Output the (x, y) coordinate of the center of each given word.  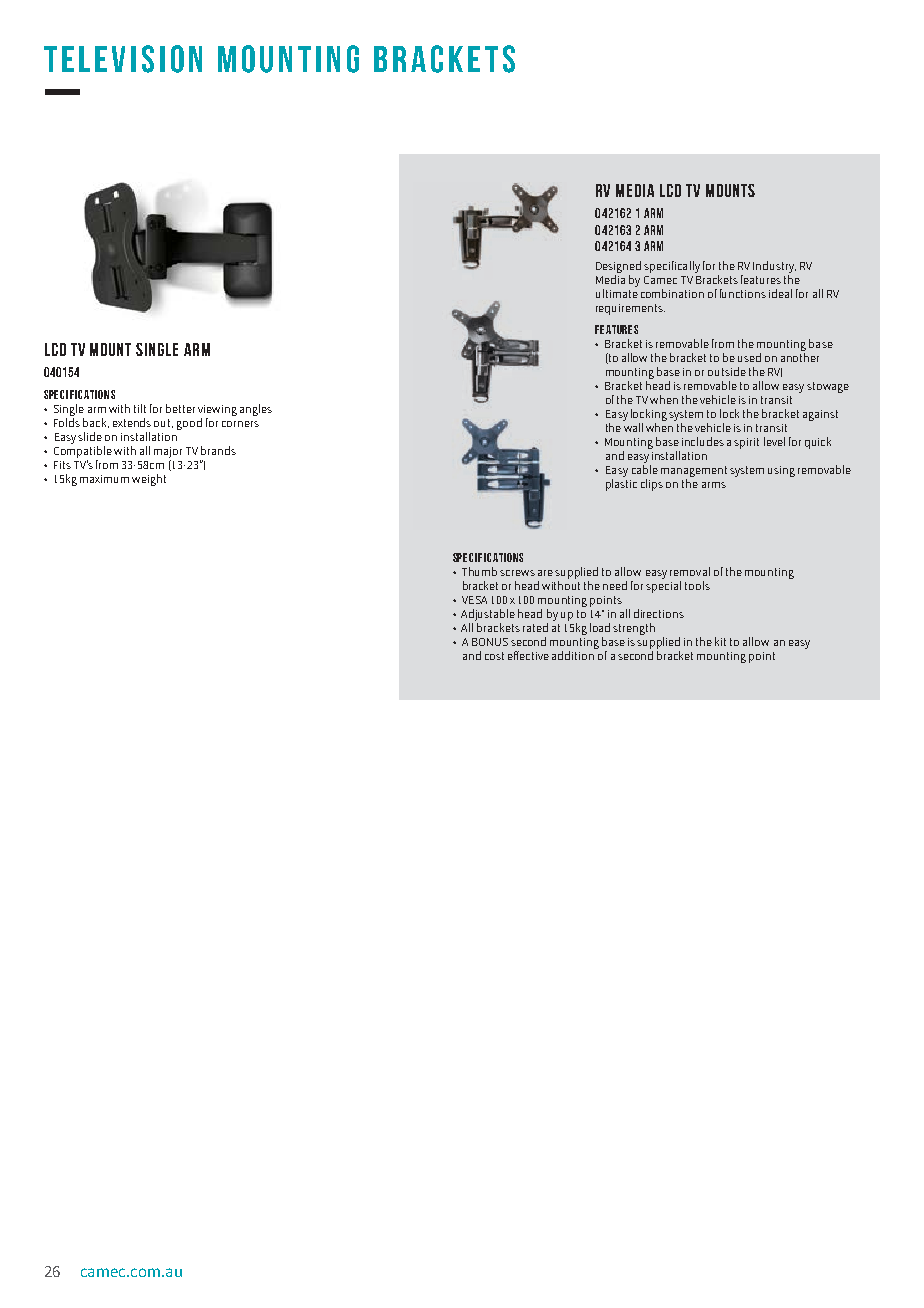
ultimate (617, 292)
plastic (621, 485)
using (781, 471)
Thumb (479, 571)
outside (727, 371)
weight (149, 480)
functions (743, 293)
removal (690, 571)
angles (256, 410)
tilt (140, 408)
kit (720, 641)
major (168, 452)
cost (494, 656)
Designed (618, 267)
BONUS (490, 642)
